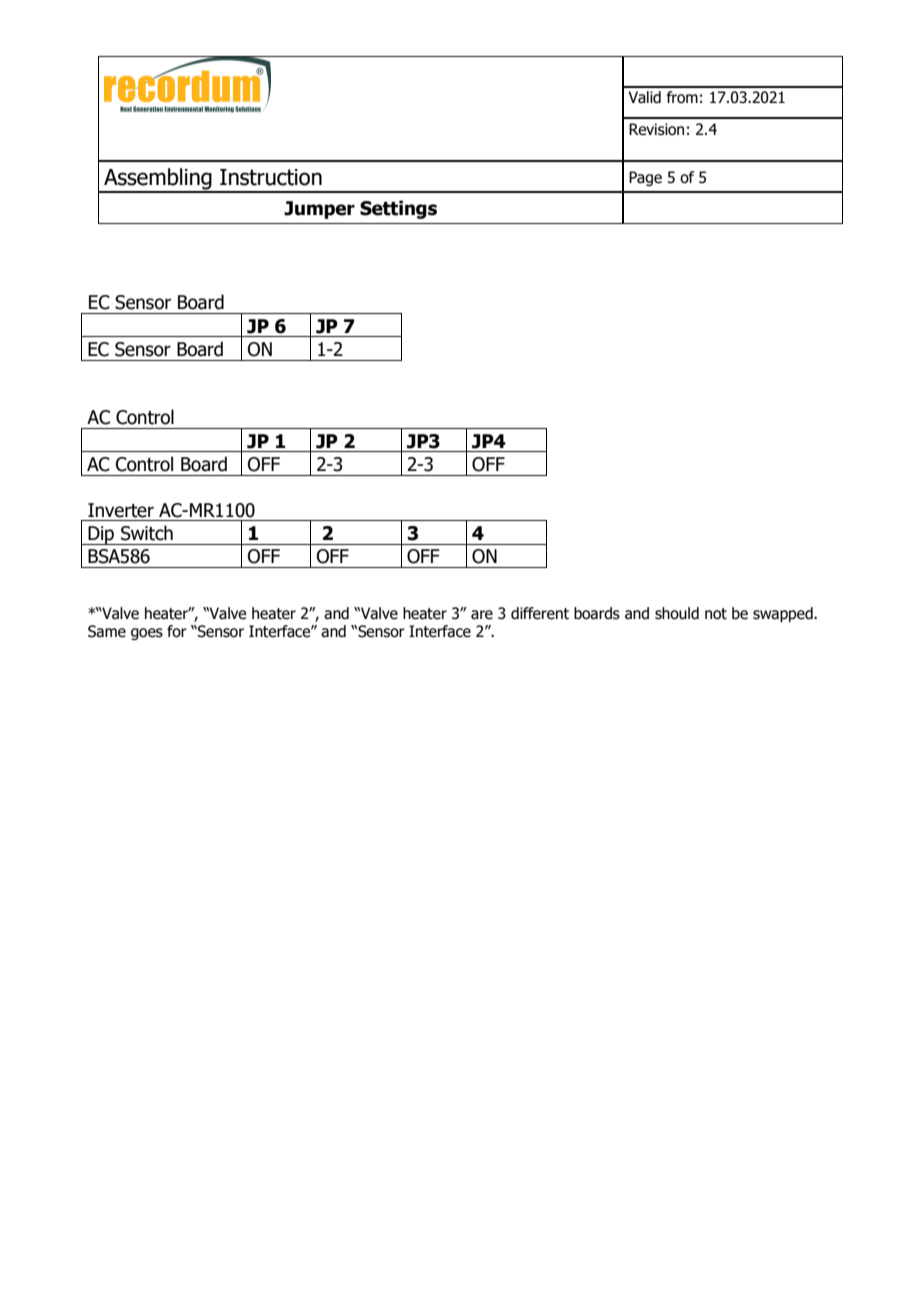  Describe the element at coordinates (398, 209) in the screenshot. I see `Settings` at that location.
